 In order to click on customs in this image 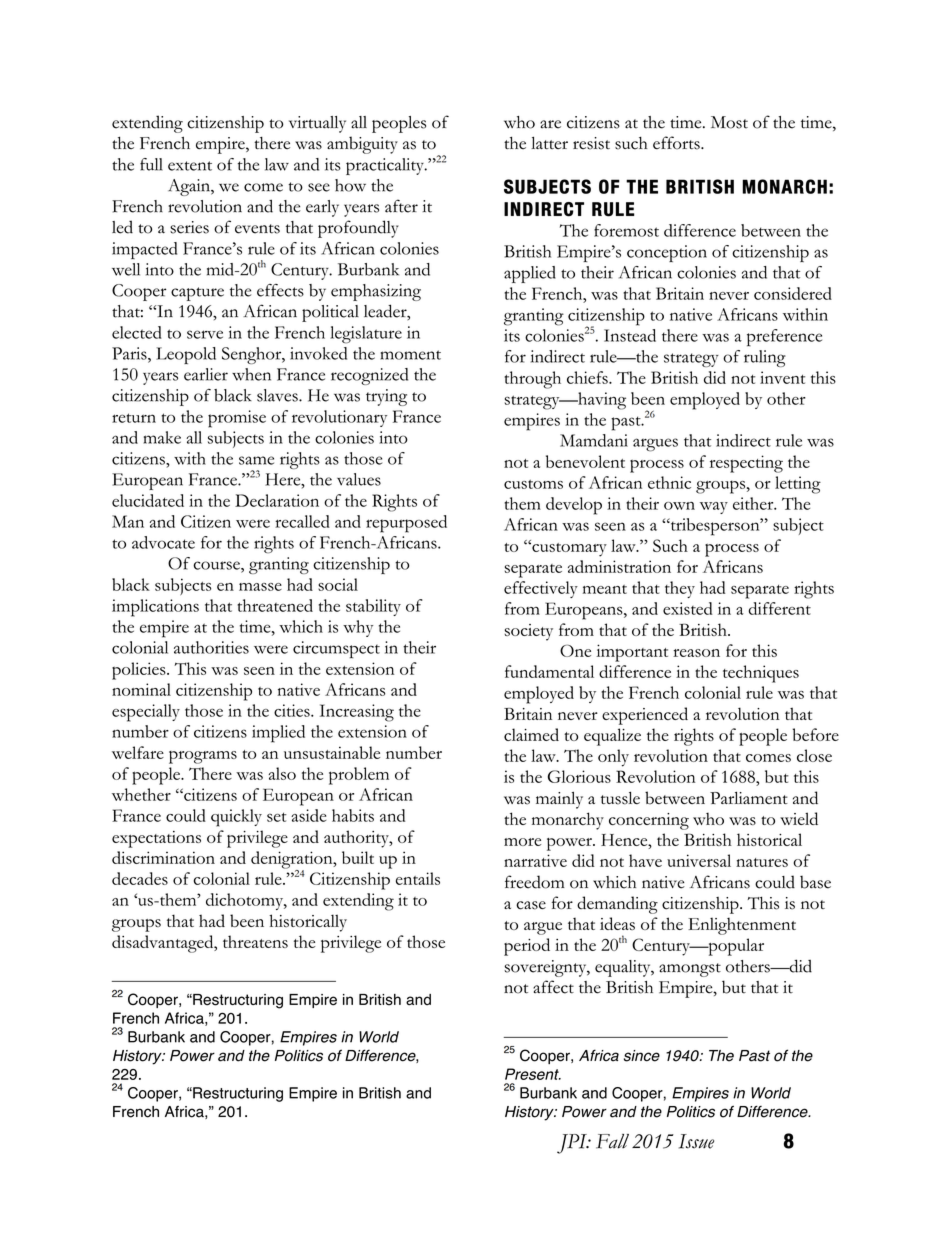, I will do `click(533, 484)`.
